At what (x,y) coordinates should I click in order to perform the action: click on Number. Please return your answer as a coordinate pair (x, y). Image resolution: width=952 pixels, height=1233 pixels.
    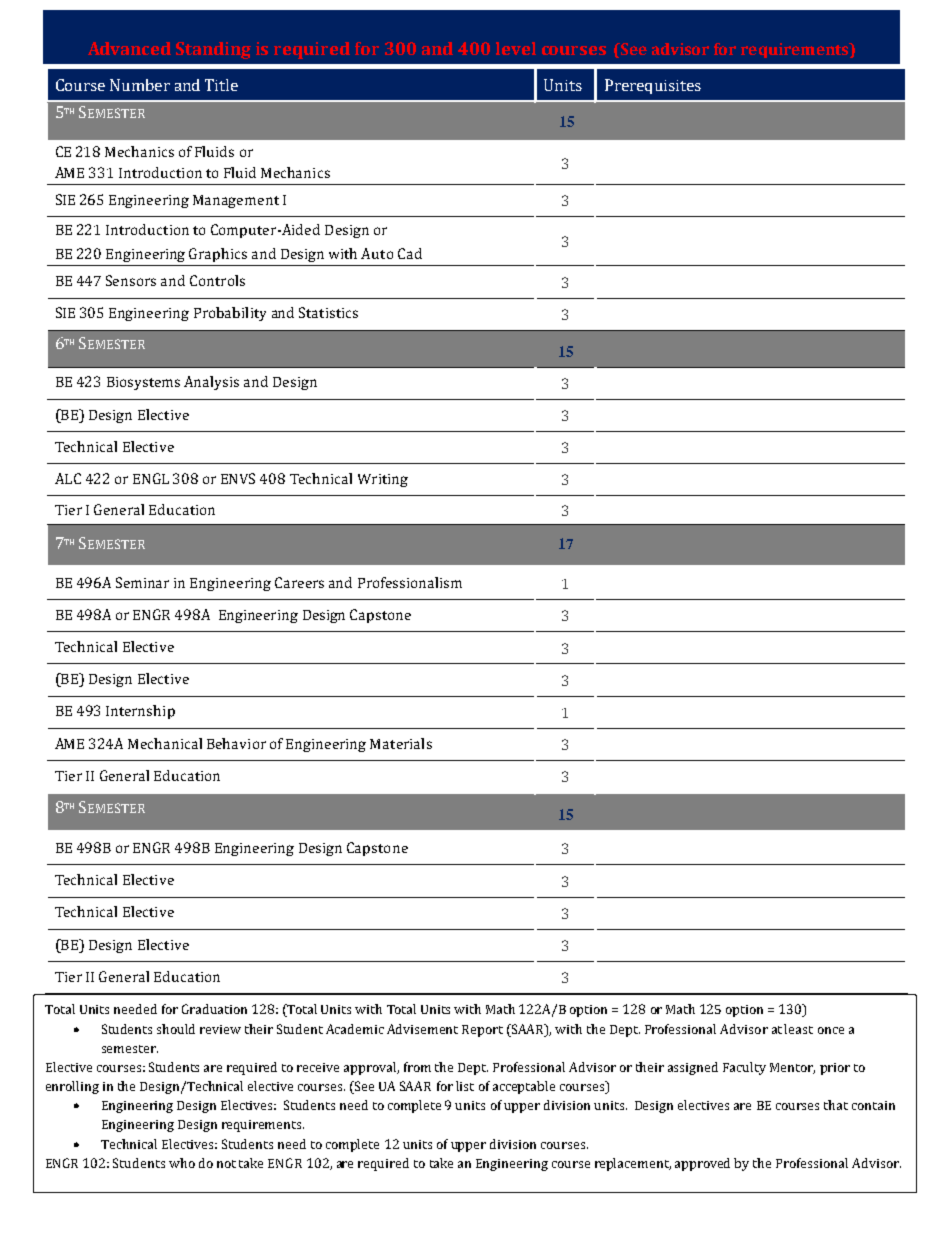
    Looking at the image, I should click on (140, 85).
